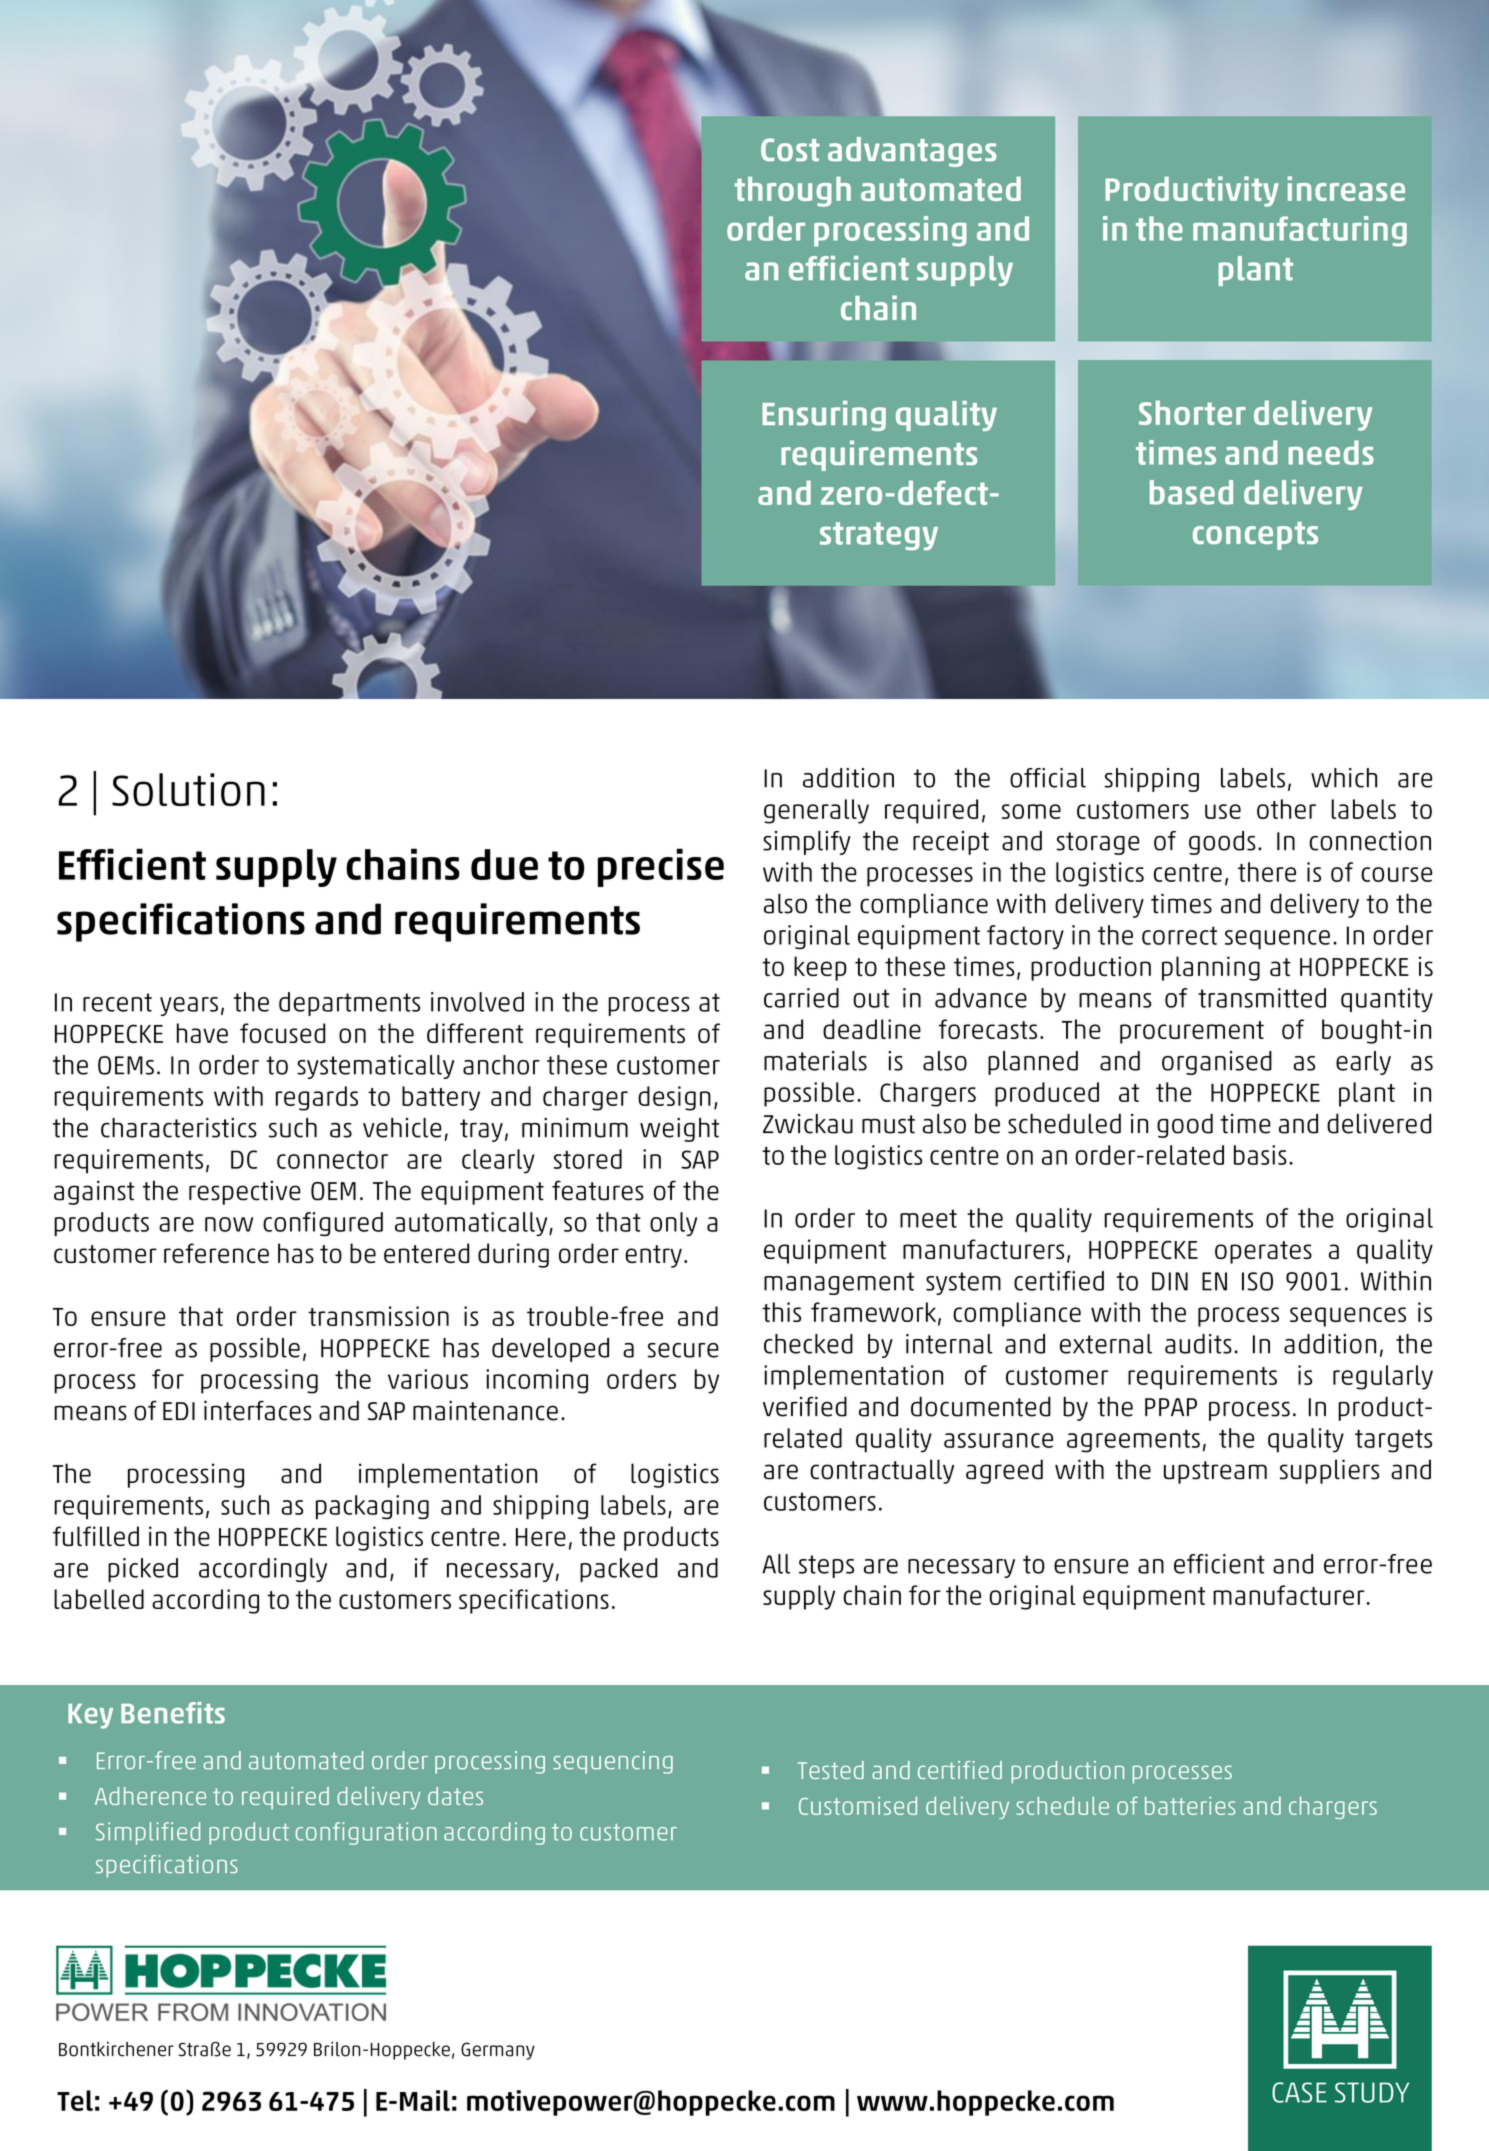  I want to click on steps, so click(826, 1566).
